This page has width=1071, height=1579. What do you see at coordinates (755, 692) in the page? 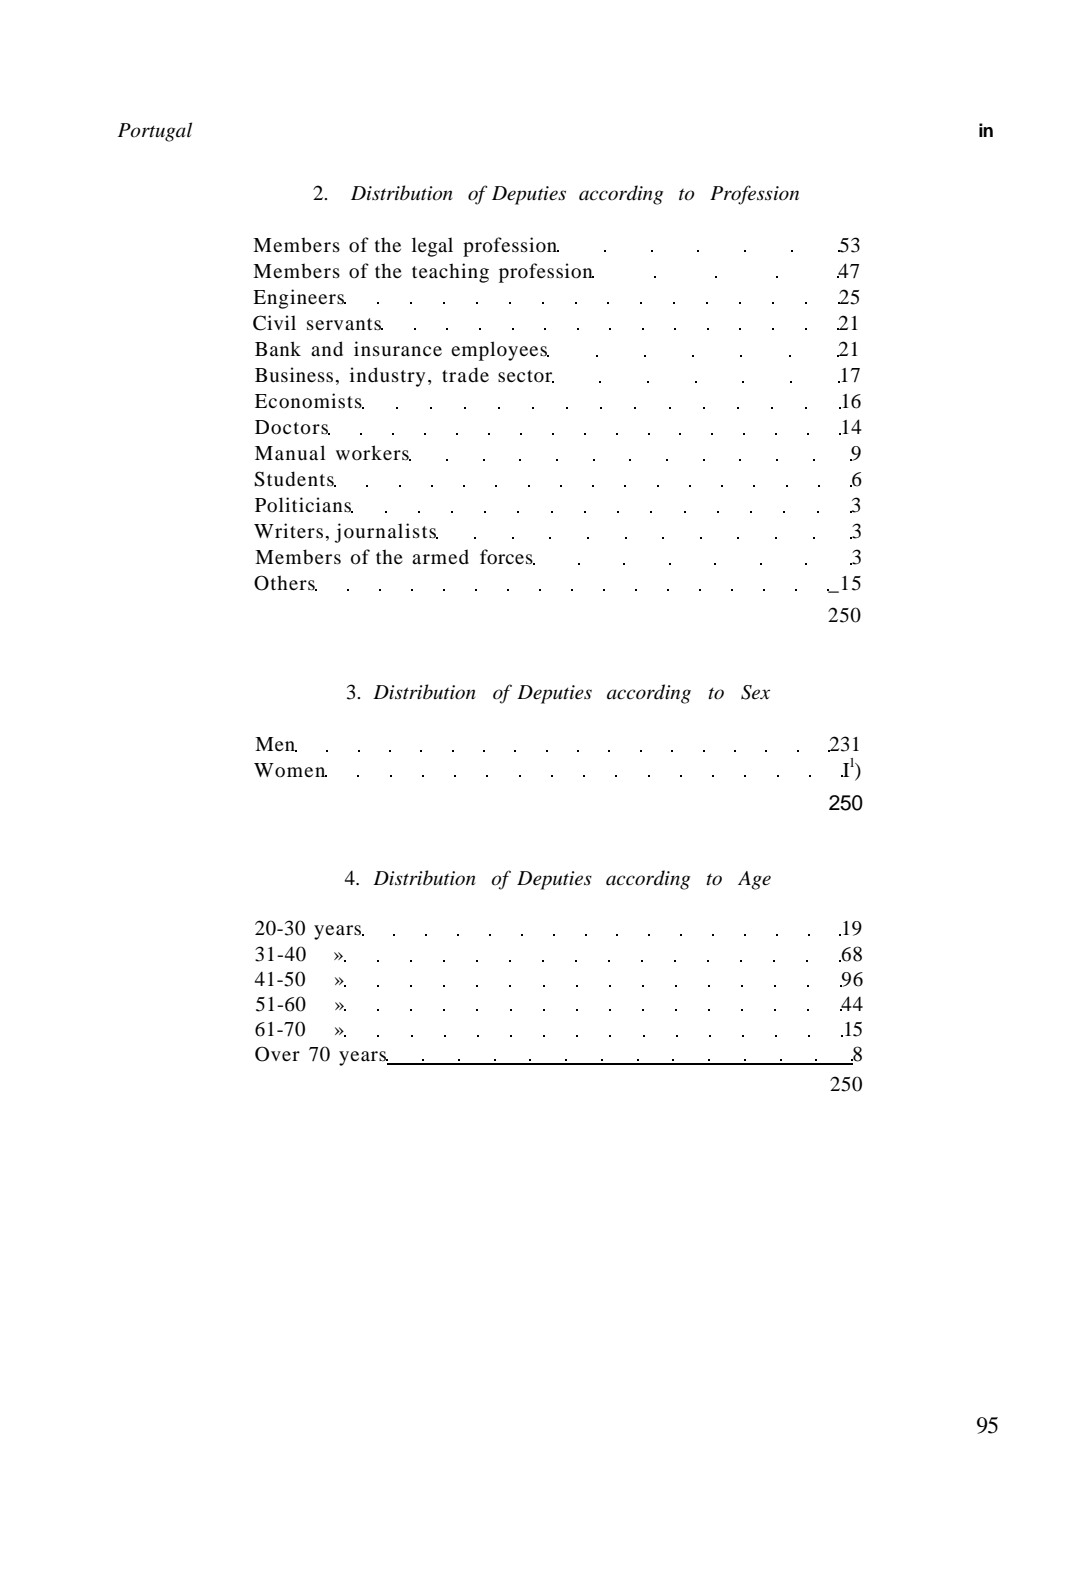
I see `Sex` at bounding box center [755, 692].
